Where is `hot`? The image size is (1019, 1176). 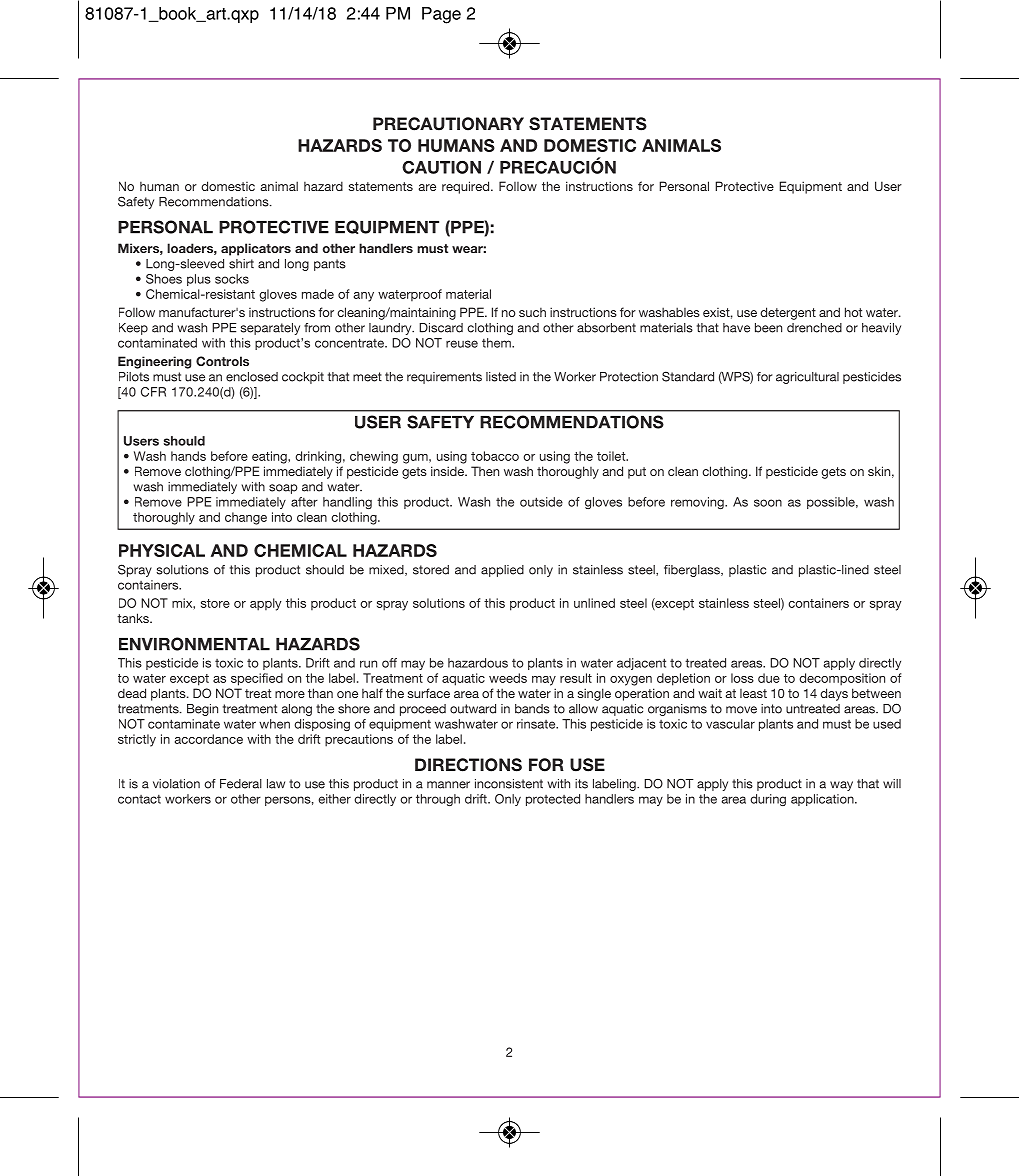 hot is located at coordinates (853, 312).
